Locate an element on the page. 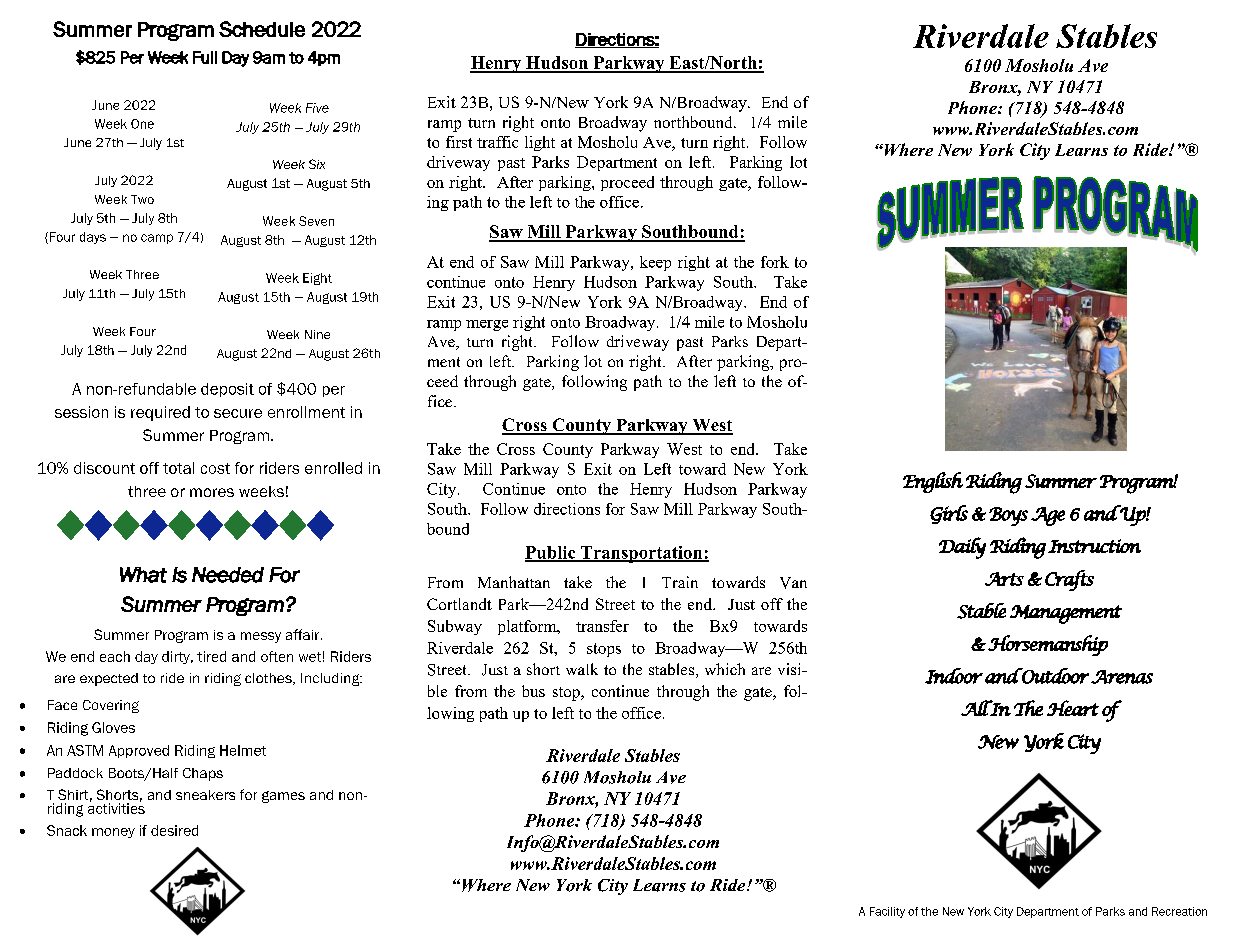  English is located at coordinates (933, 482).
